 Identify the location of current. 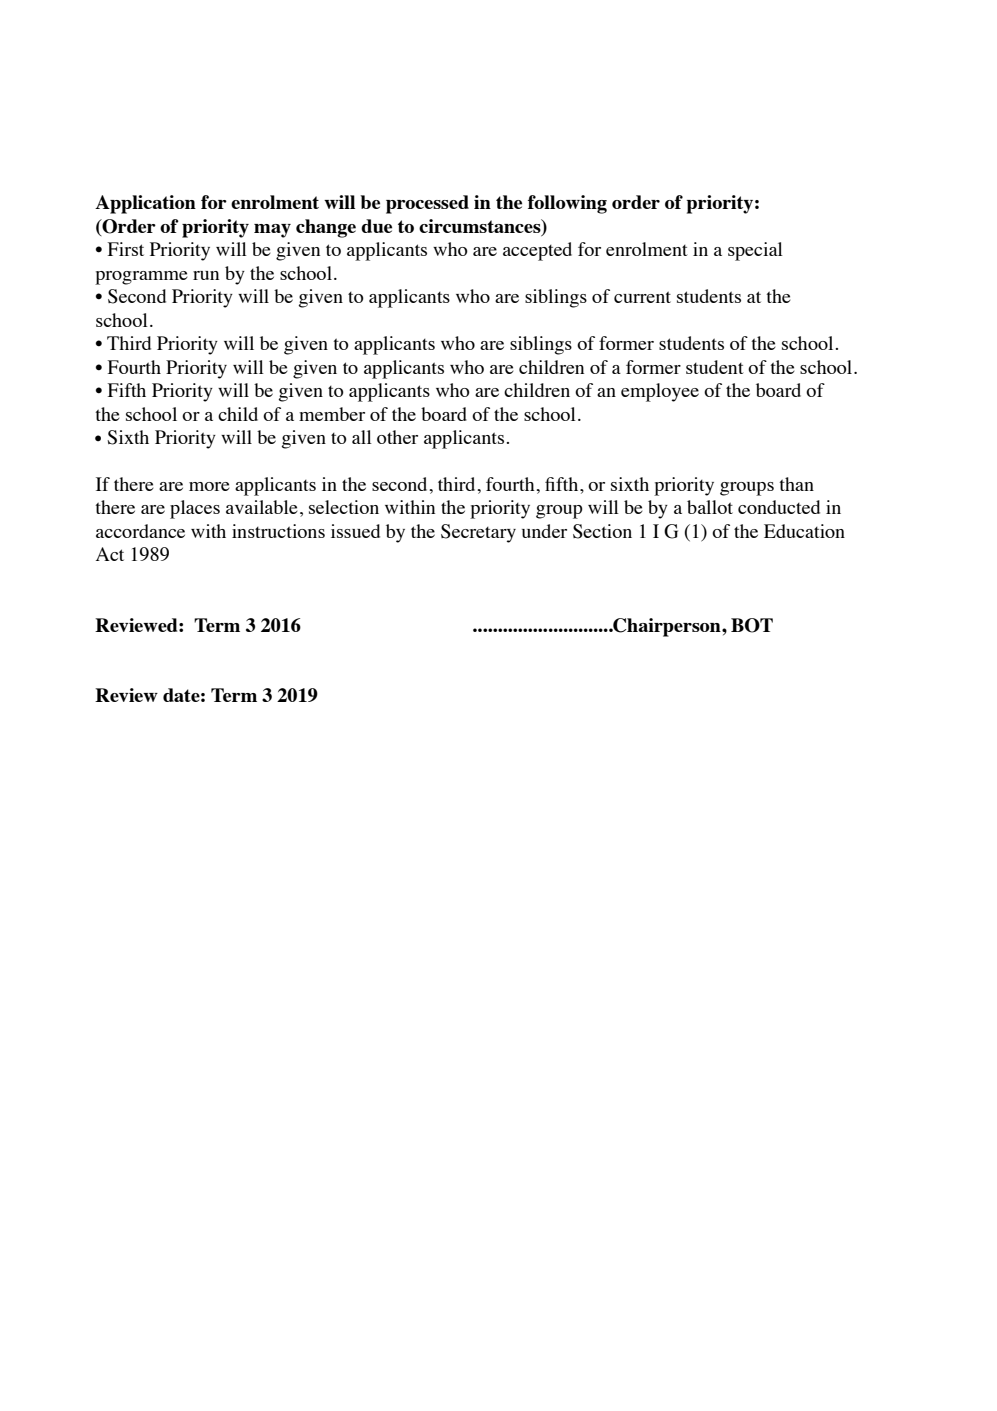
(642, 297).
